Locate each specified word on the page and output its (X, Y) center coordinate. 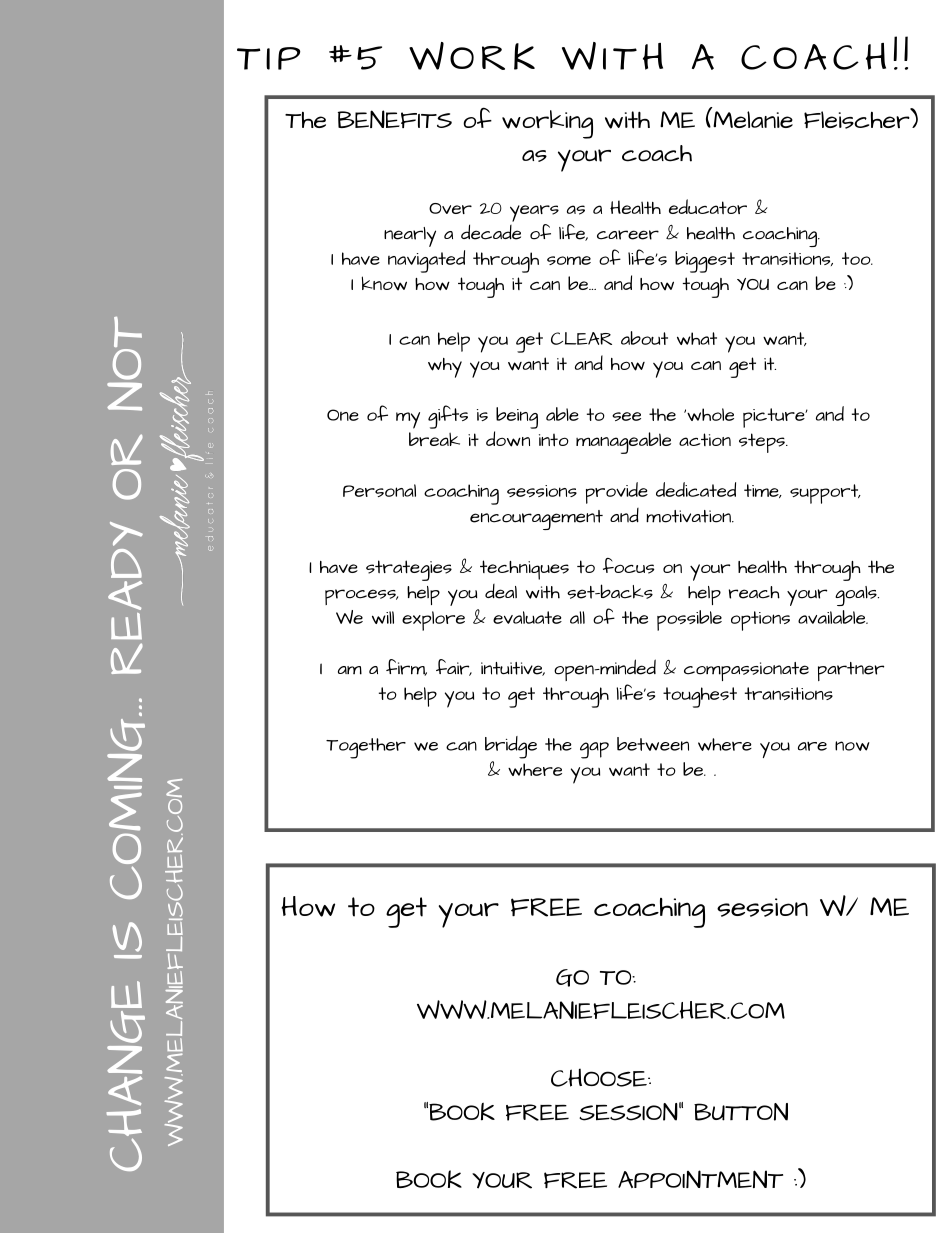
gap (594, 750)
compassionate (746, 671)
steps (763, 443)
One (343, 415)
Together (366, 748)
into (554, 440)
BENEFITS (395, 119)
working (547, 124)
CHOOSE (600, 1077)
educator (708, 206)
